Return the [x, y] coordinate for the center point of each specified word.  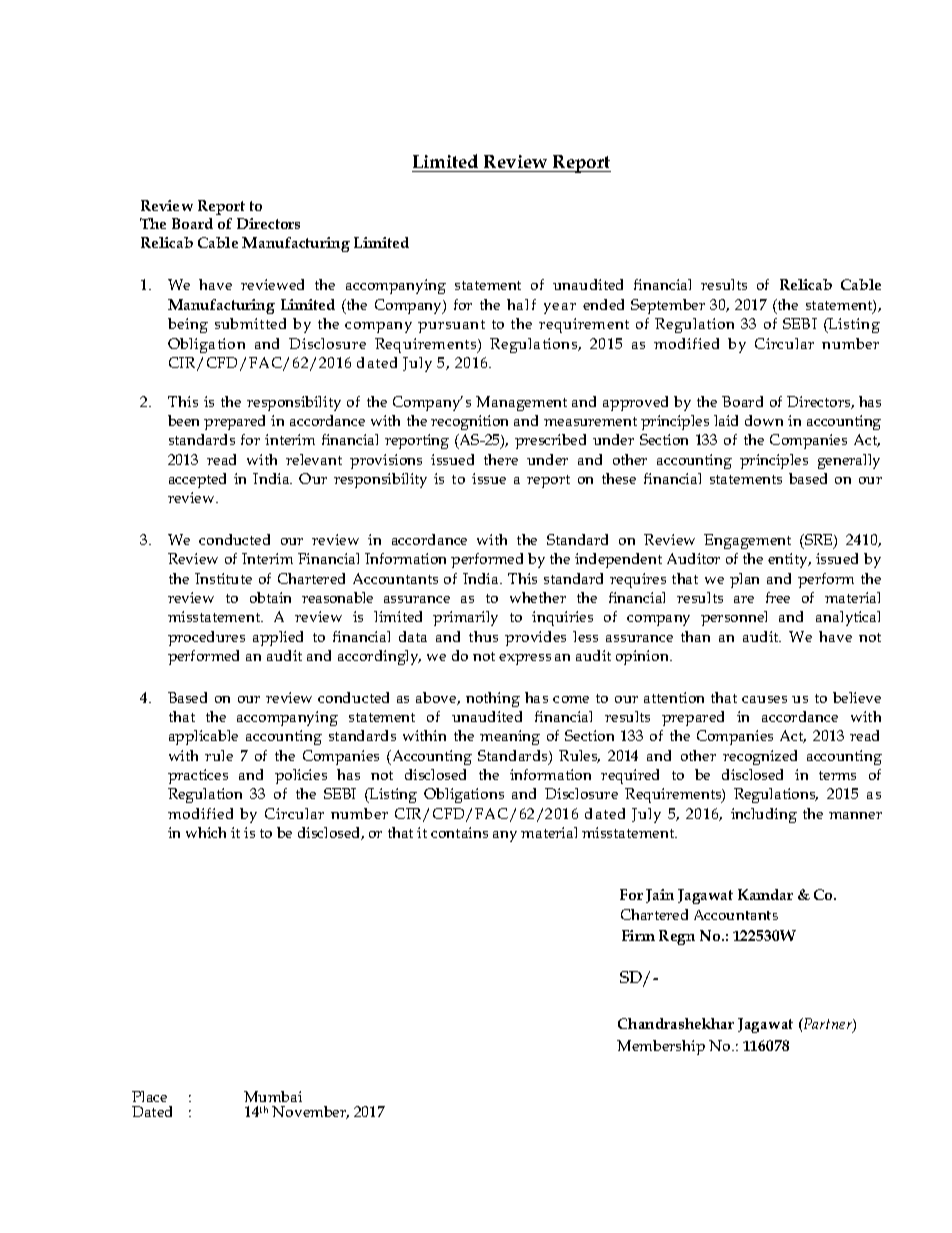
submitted [250, 323]
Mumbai [273, 1096]
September [668, 306]
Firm [638, 935]
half [521, 304]
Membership [661, 1047]
